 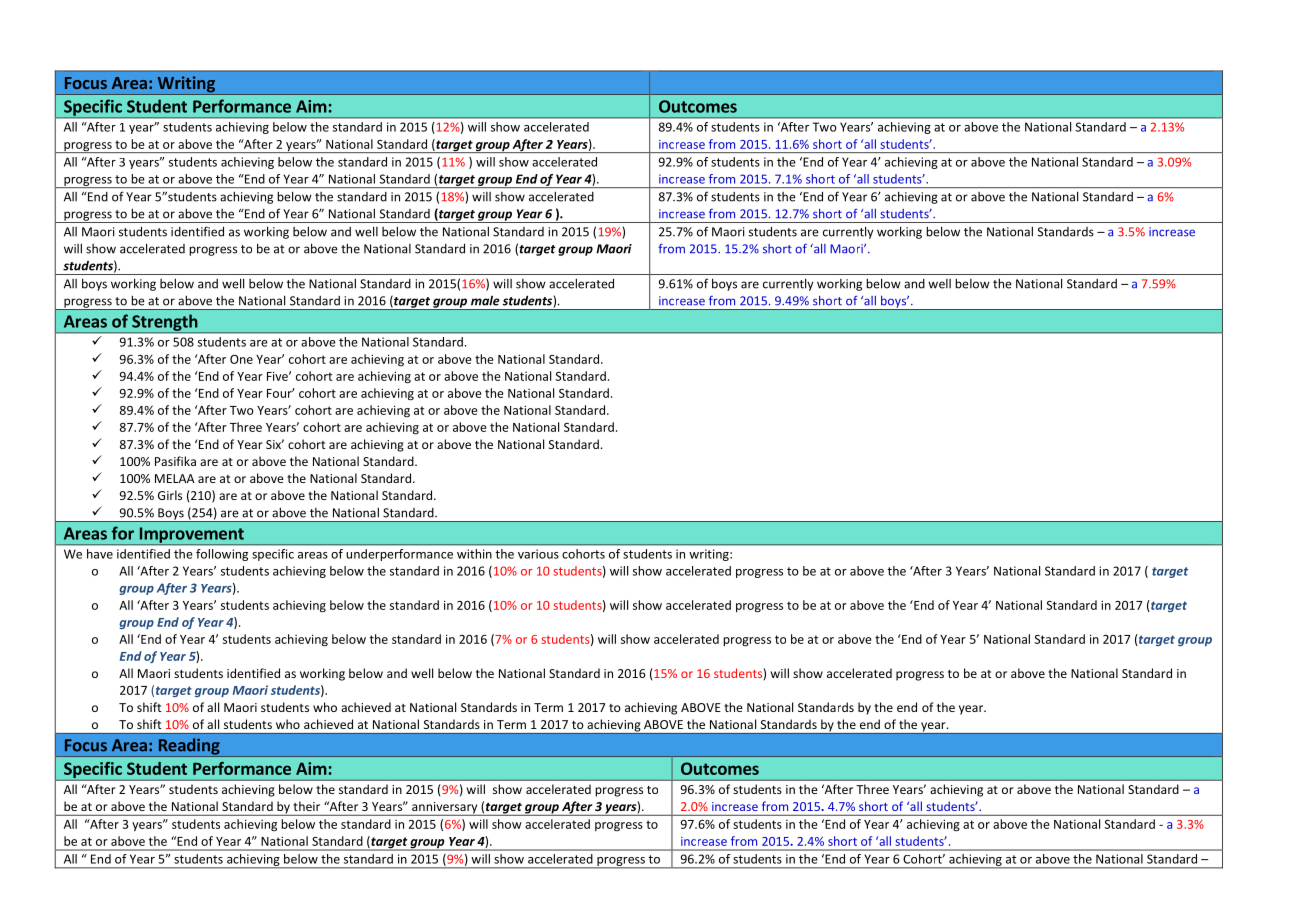 What do you see at coordinates (100, 554) in the image?
I see `have` at bounding box center [100, 554].
